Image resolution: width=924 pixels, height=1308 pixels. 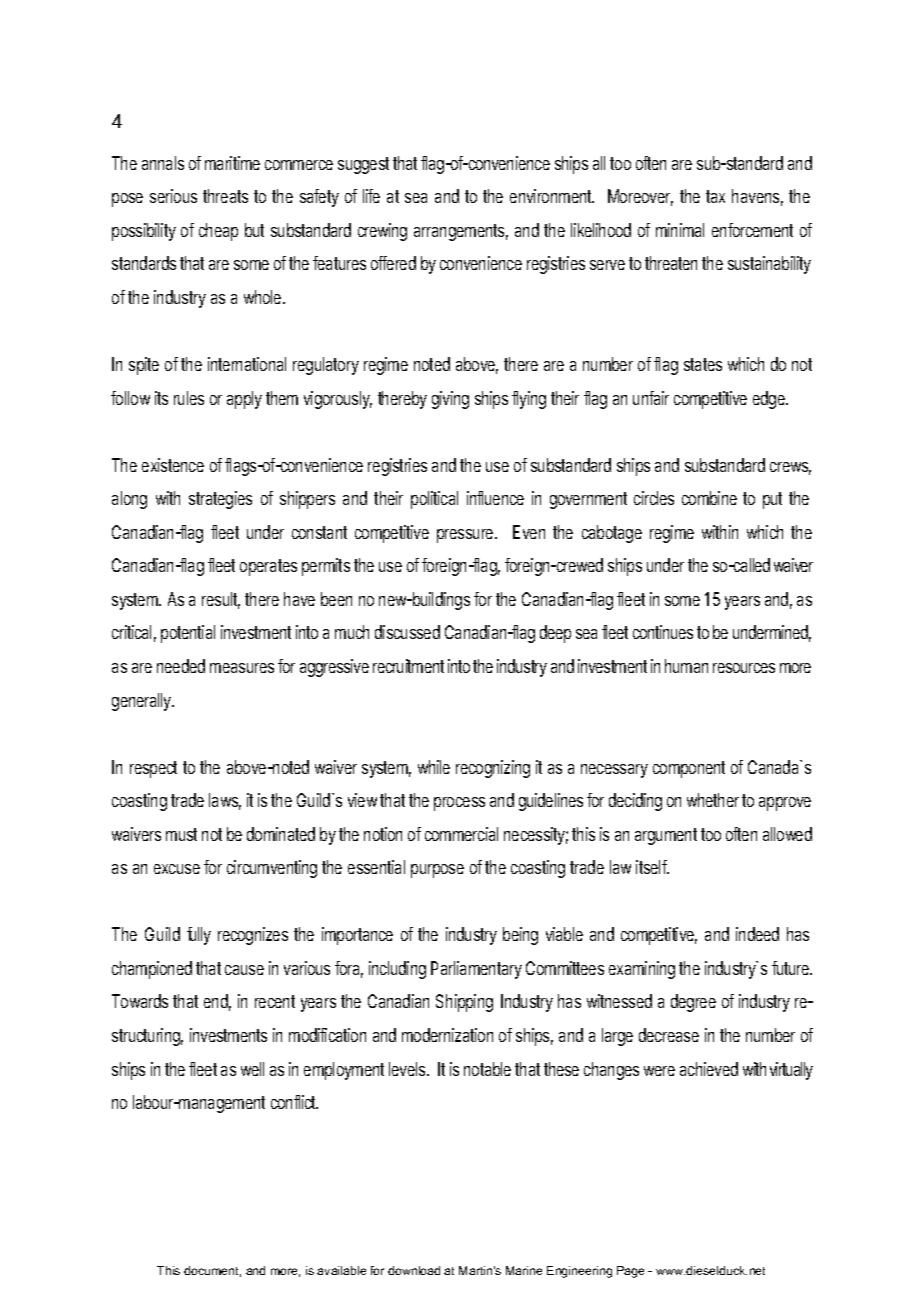 What do you see at coordinates (459, 232) in the document?
I see `arrangements` at bounding box center [459, 232].
